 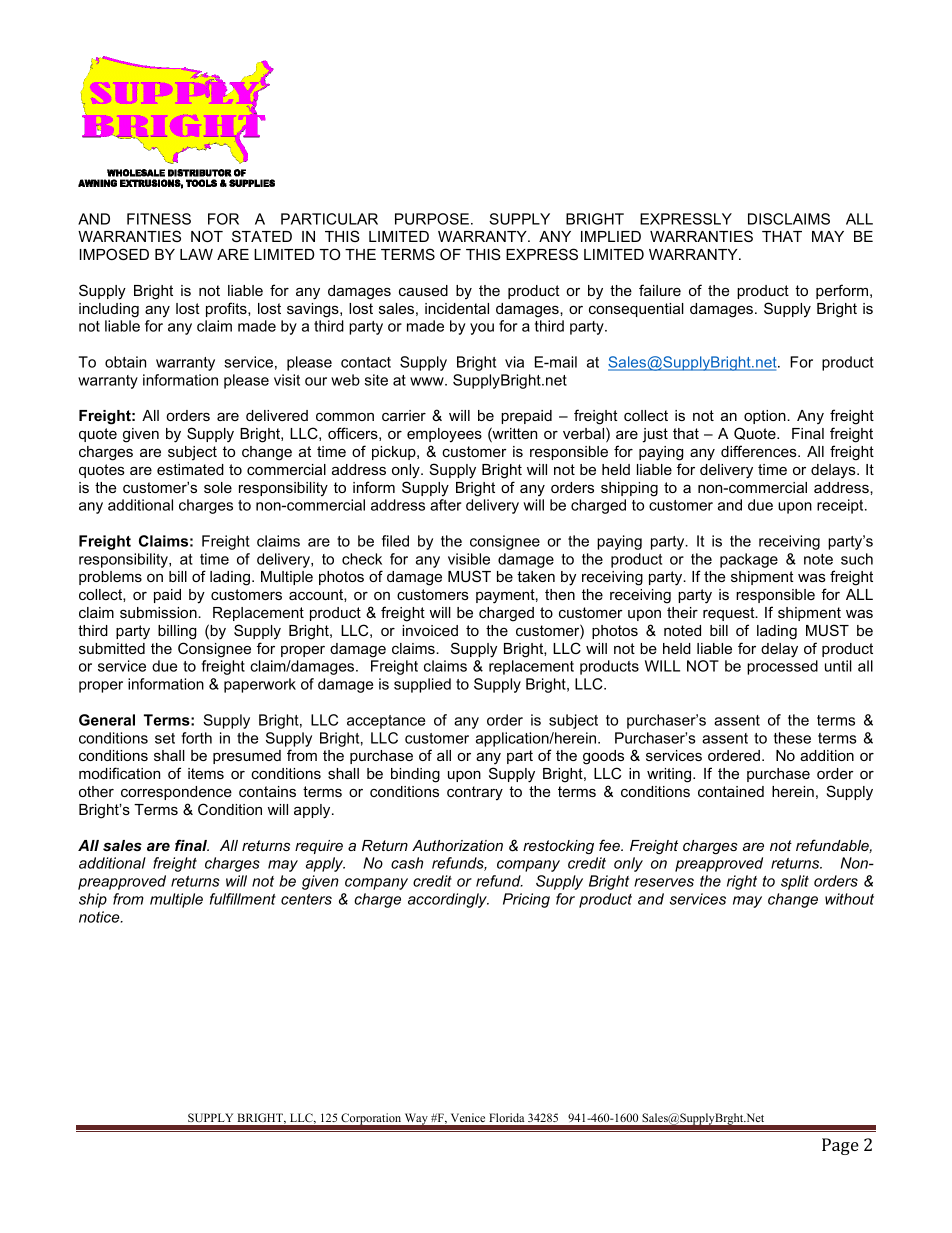 What do you see at coordinates (260, 685) in the document?
I see `paperwork` at bounding box center [260, 685].
